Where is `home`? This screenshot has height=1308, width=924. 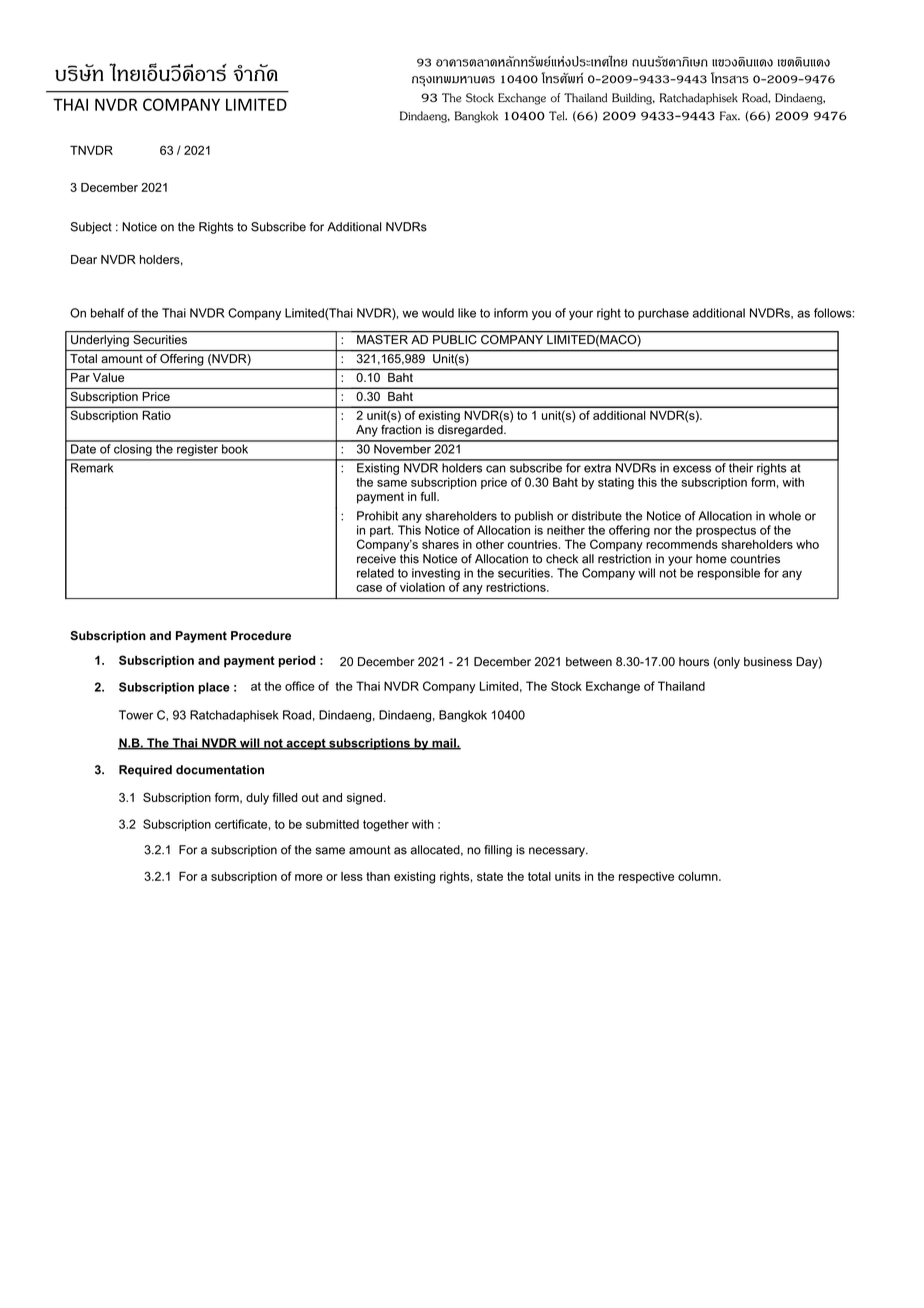 home is located at coordinates (711, 559).
